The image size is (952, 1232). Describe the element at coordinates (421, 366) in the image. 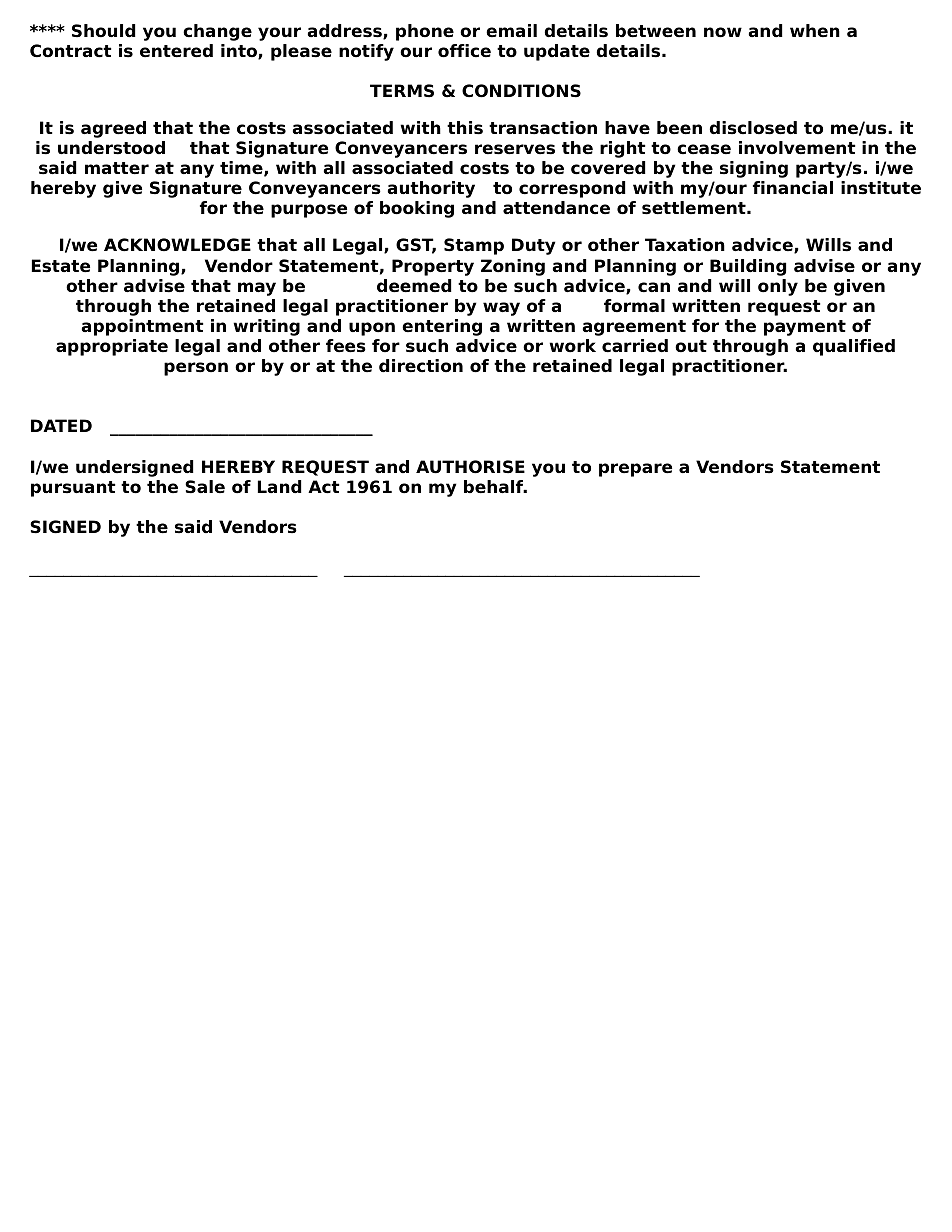

I see `direction` at that location.
